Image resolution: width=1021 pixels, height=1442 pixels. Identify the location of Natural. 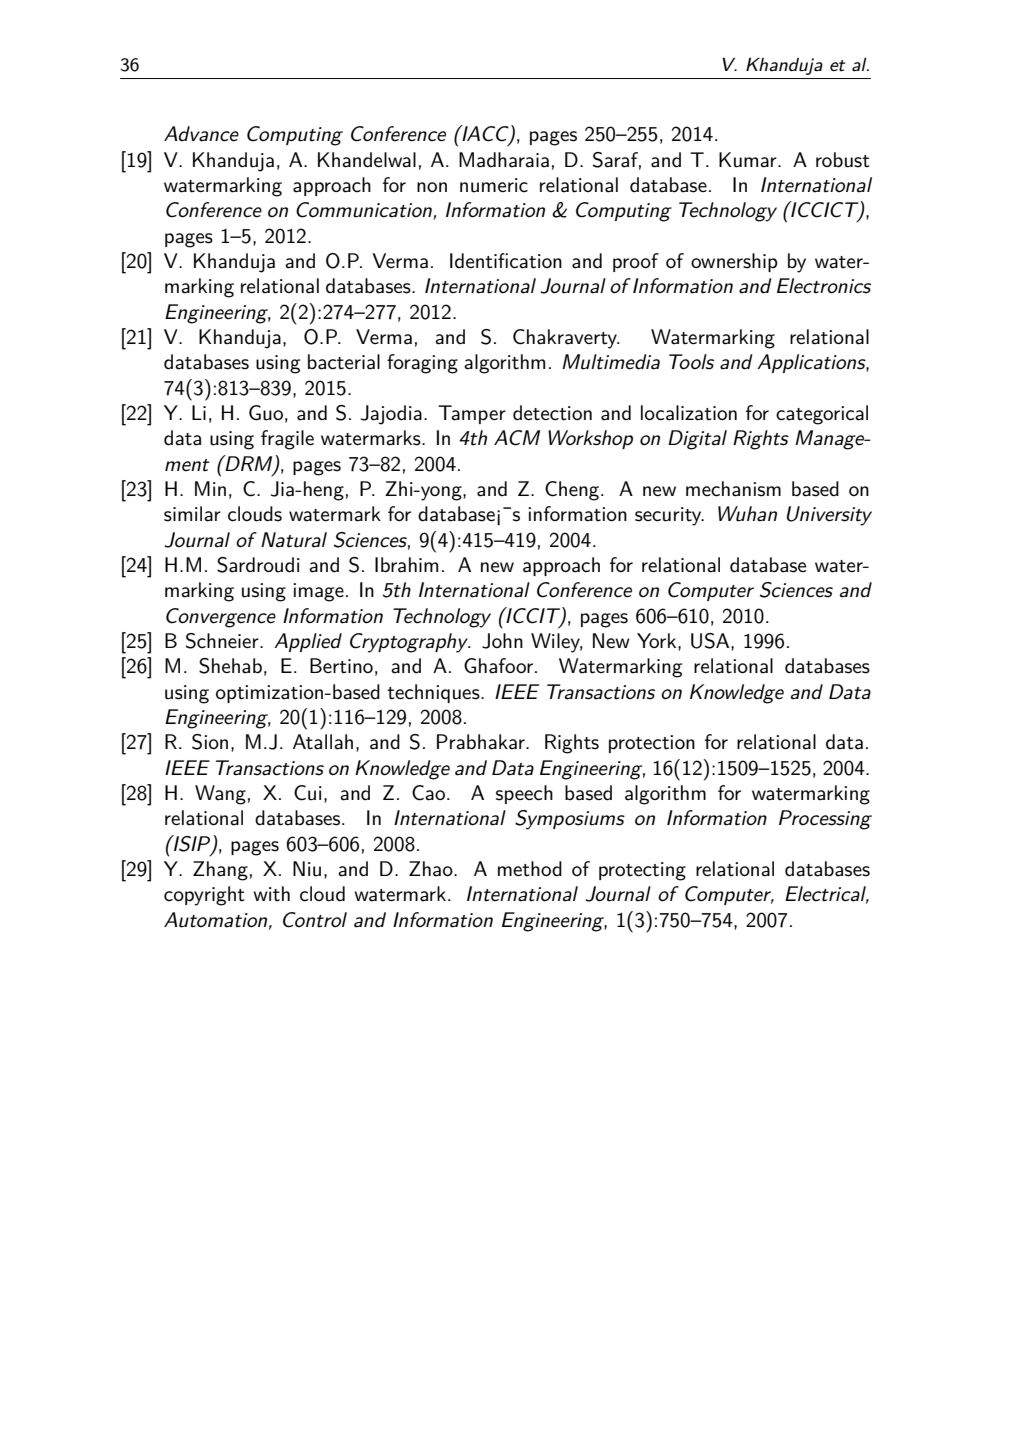
(294, 540).
